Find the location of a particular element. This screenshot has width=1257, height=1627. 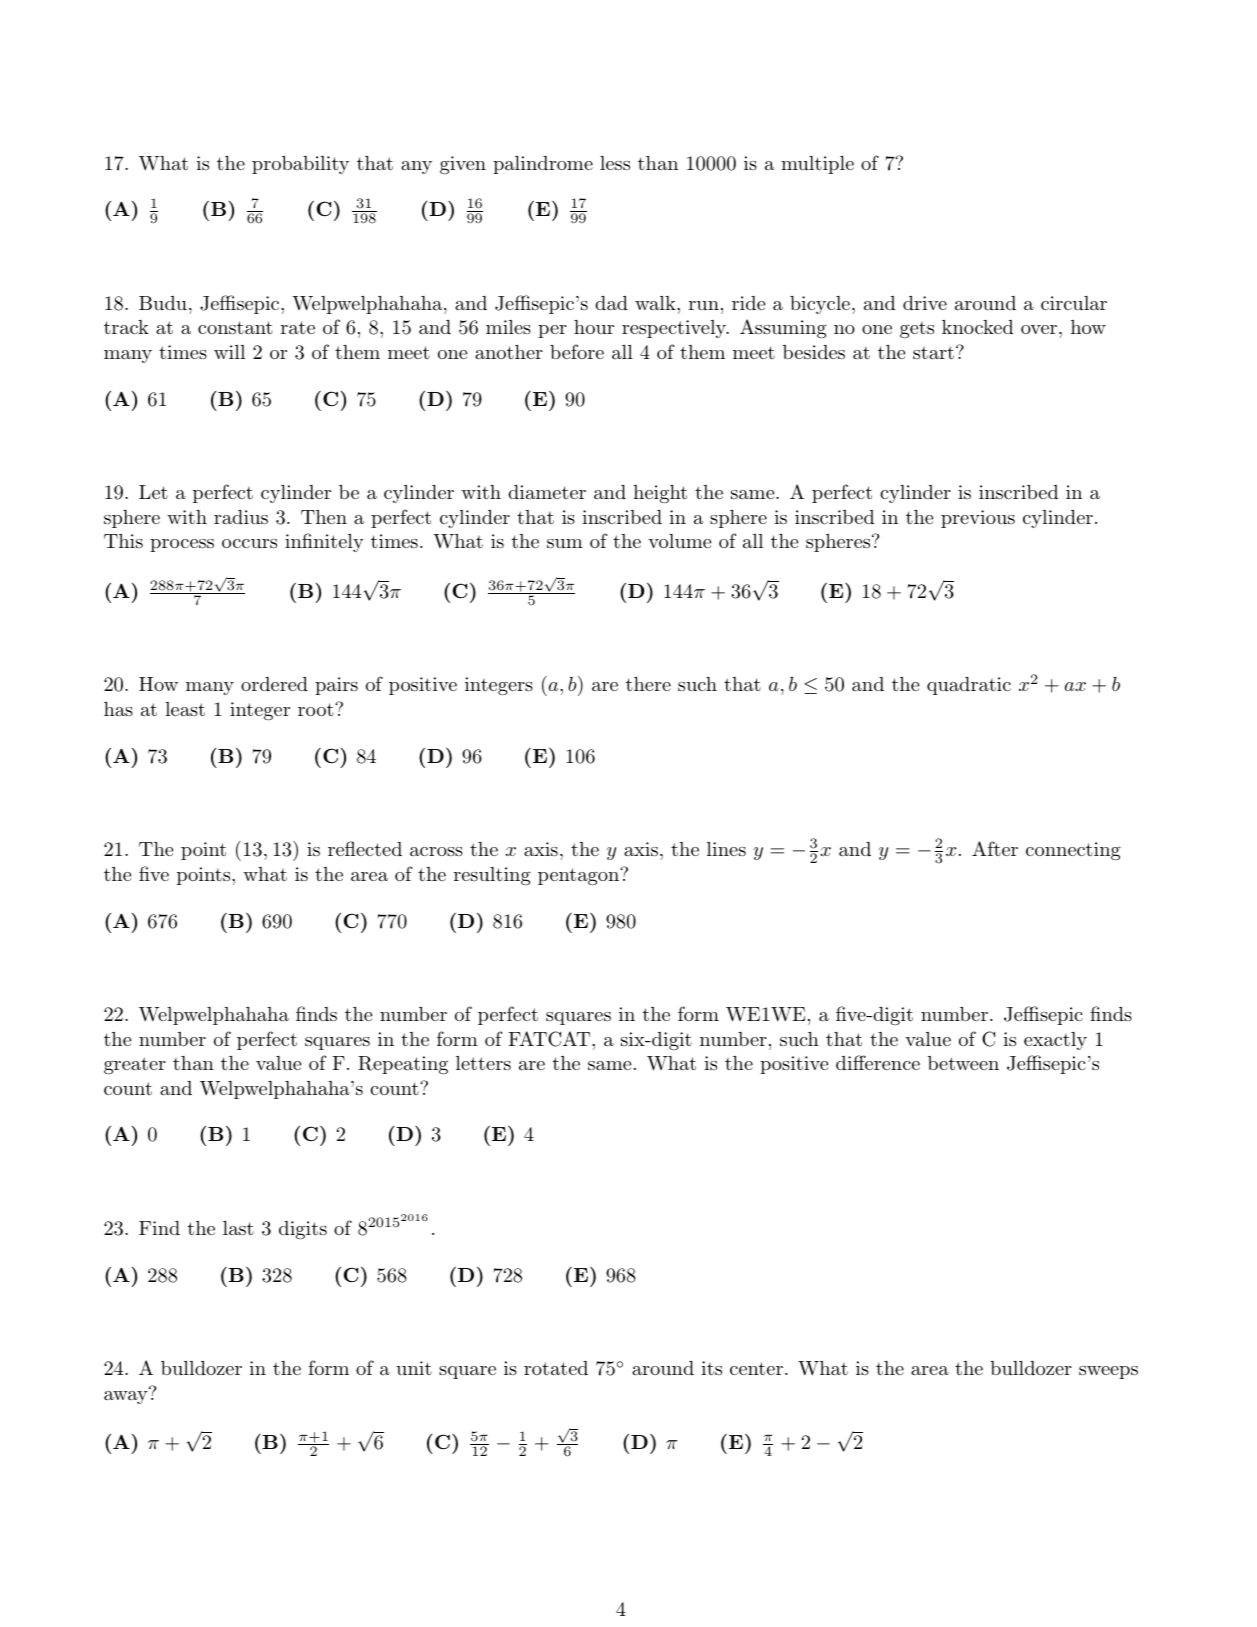

greater is located at coordinates (135, 1065).
